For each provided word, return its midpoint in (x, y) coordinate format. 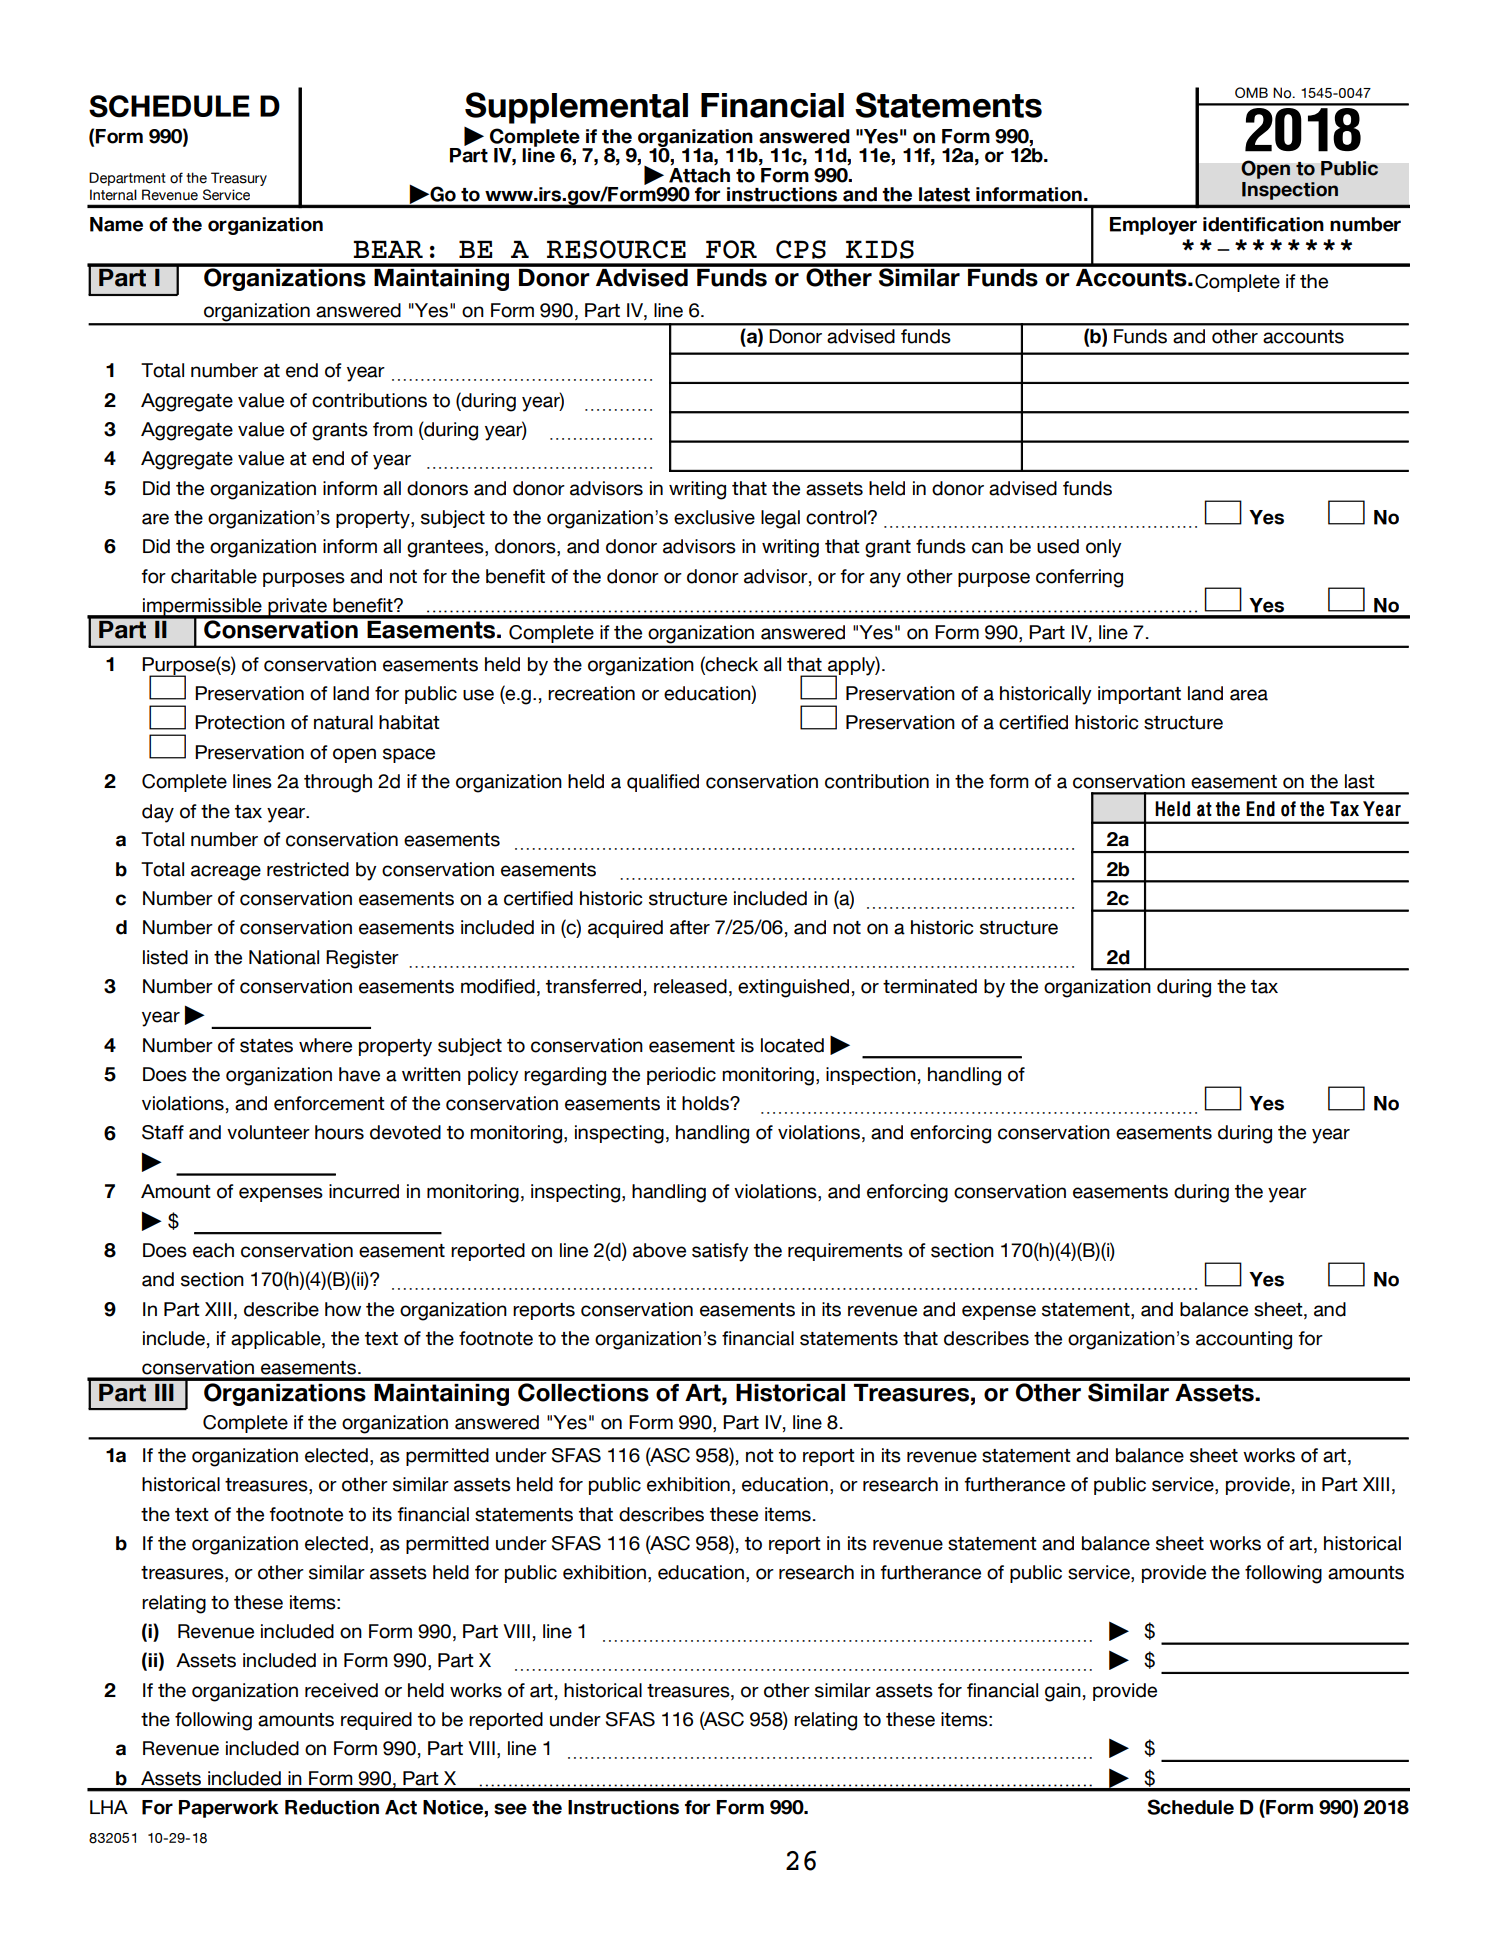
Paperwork (229, 1809)
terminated (930, 986)
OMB (1251, 92)
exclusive (714, 517)
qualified (663, 783)
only (1104, 548)
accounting (1244, 1340)
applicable (277, 1340)
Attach (699, 175)
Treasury (239, 179)
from (393, 429)
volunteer (268, 1132)
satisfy (720, 1252)
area (1249, 695)
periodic (681, 1076)
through (338, 783)
